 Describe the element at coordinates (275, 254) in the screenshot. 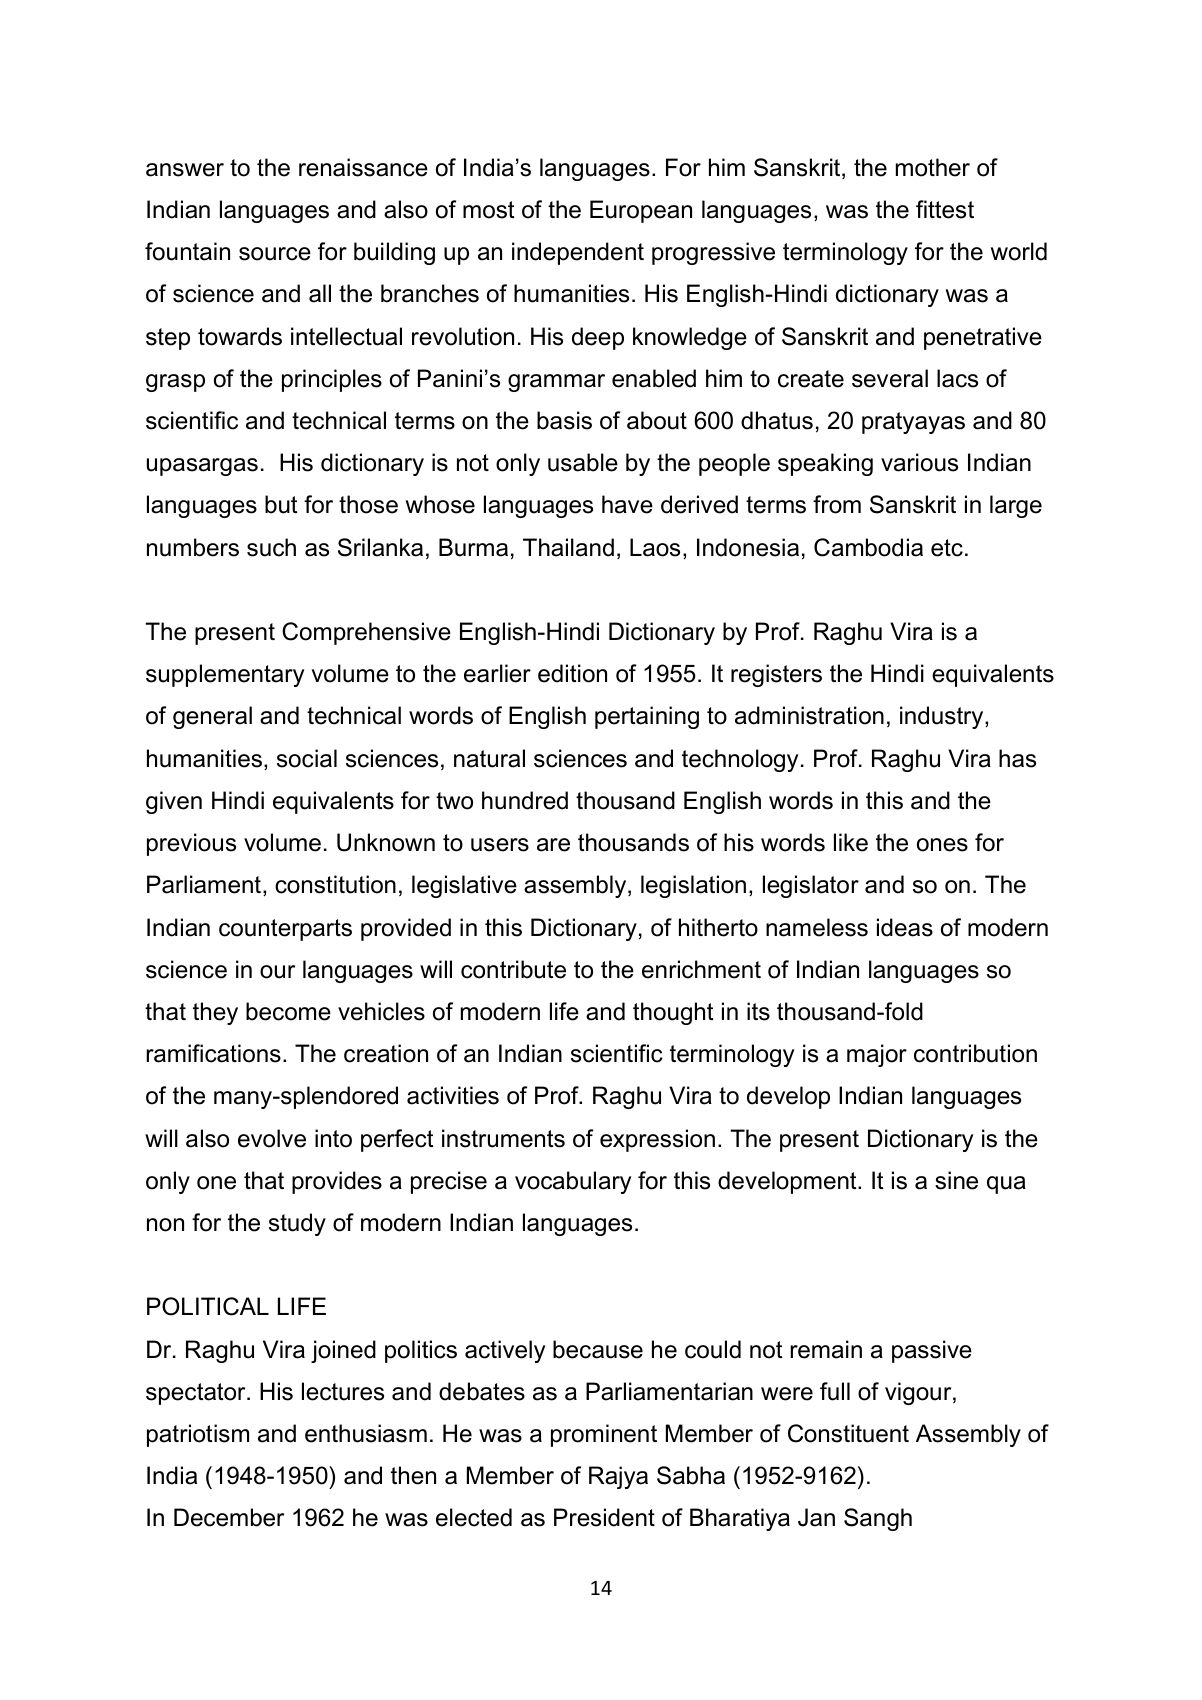

I see `source` at that location.
